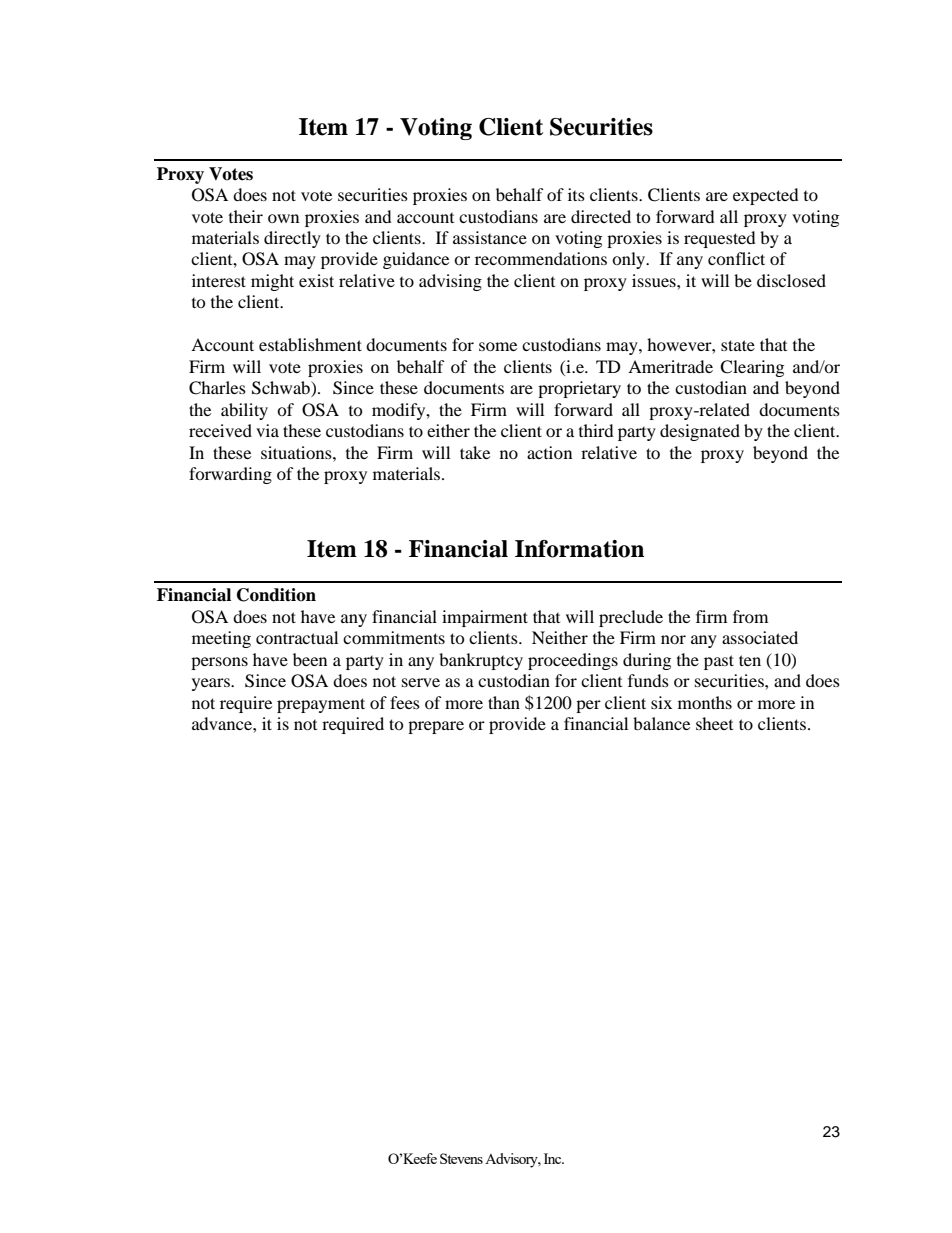 The width and height of the document is (952, 1233). Describe the element at coordinates (310, 659) in the document. I see `been` at that location.
